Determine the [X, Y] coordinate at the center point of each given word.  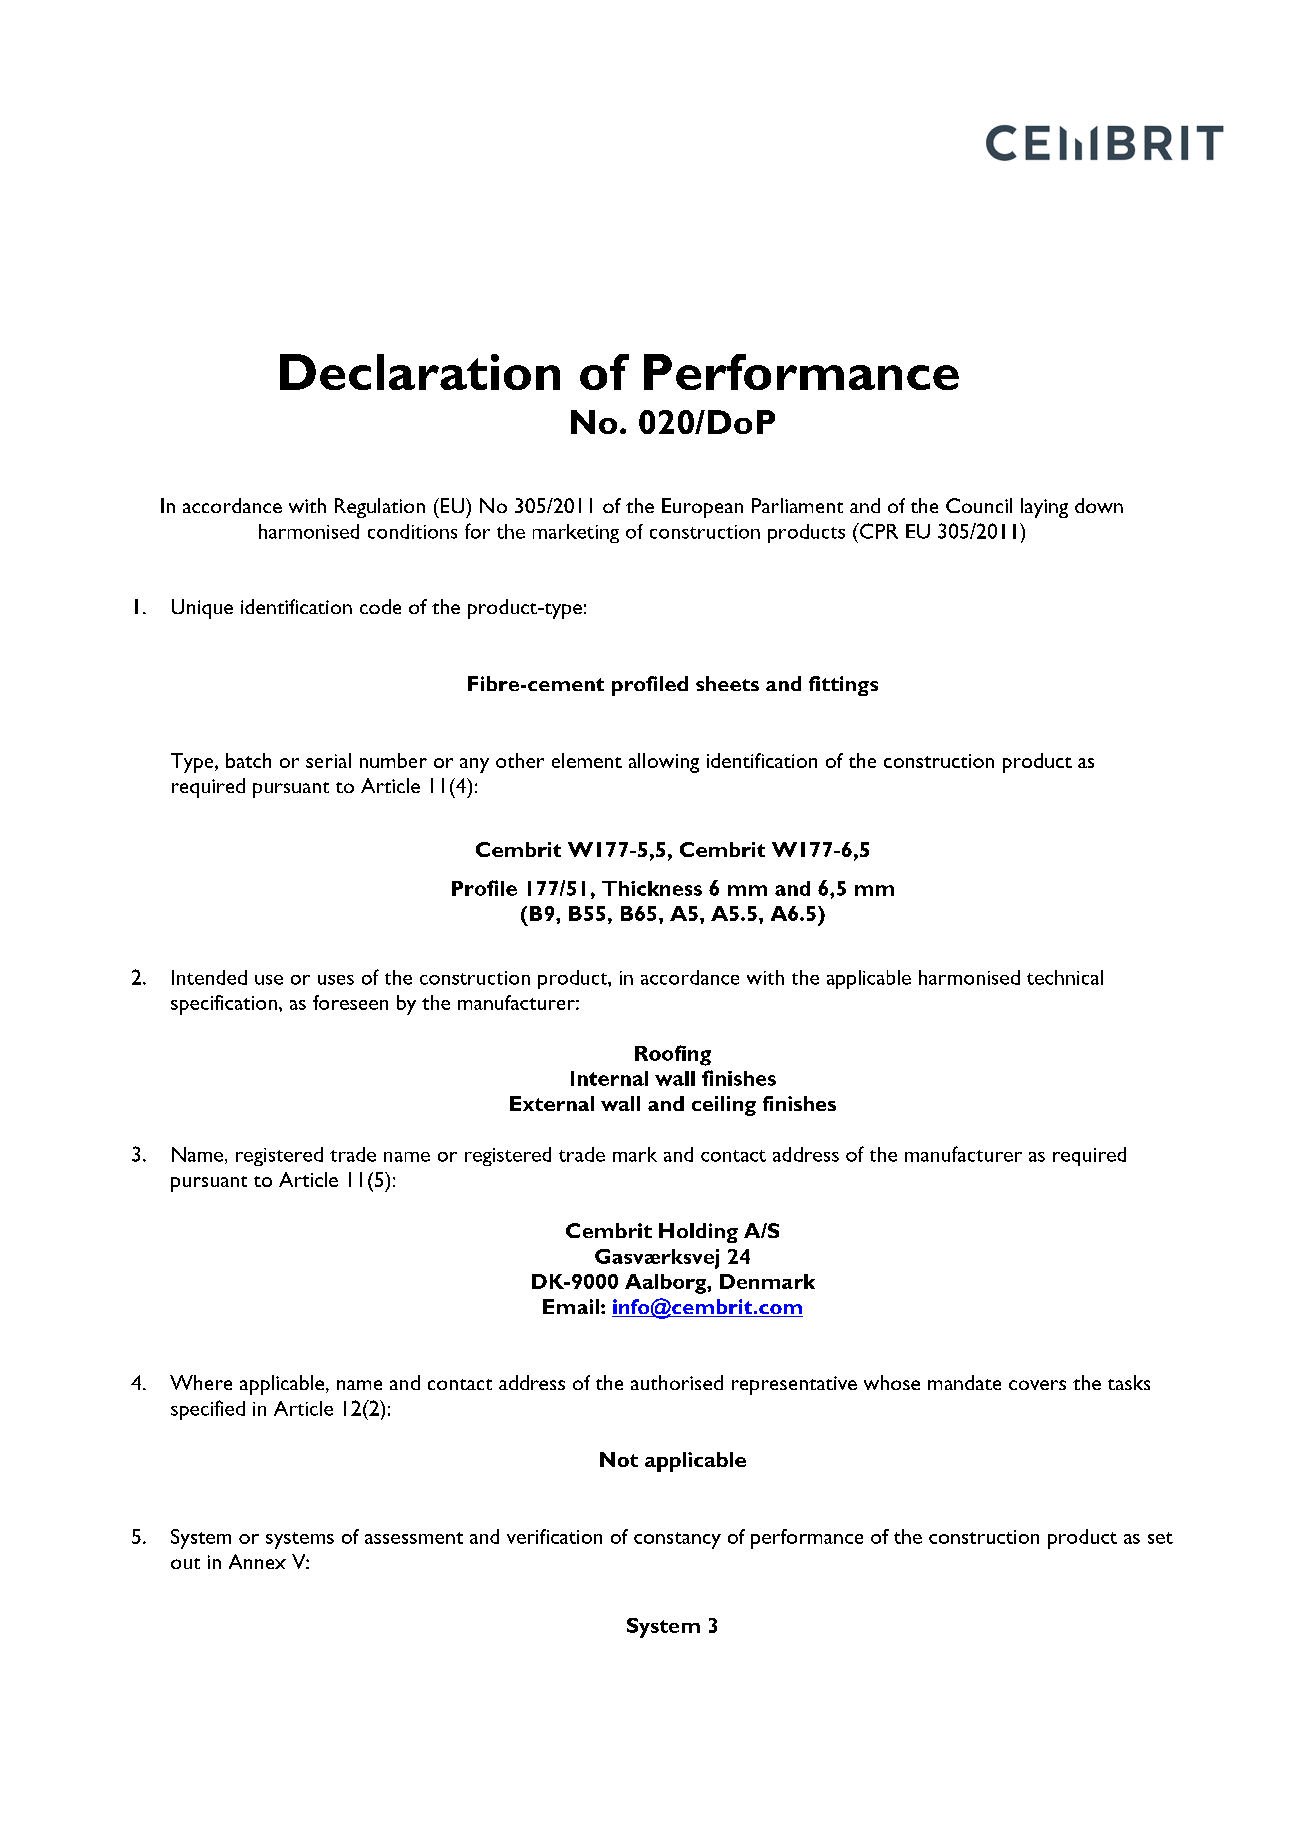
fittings [843, 686]
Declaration [420, 372]
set [1160, 1538]
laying [1044, 508]
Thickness [652, 888]
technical [1065, 977]
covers [1037, 1385]
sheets [727, 683]
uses [336, 980]
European [702, 508]
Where [201, 1382]
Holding [698, 1233]
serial [328, 760]
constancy [677, 1540]
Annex [257, 1561]
